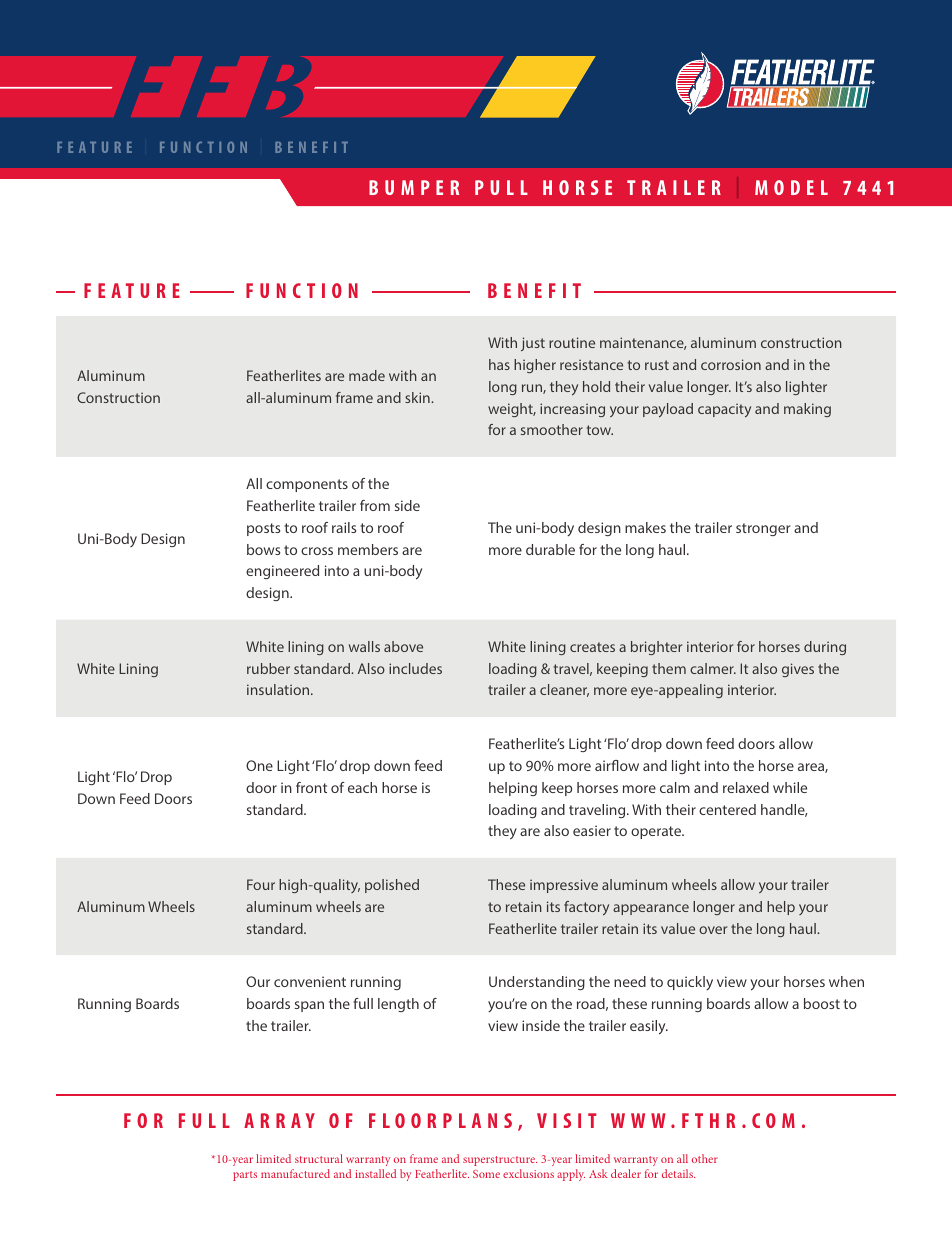  Describe the element at coordinates (798, 670) in the image. I see `gives` at that location.
